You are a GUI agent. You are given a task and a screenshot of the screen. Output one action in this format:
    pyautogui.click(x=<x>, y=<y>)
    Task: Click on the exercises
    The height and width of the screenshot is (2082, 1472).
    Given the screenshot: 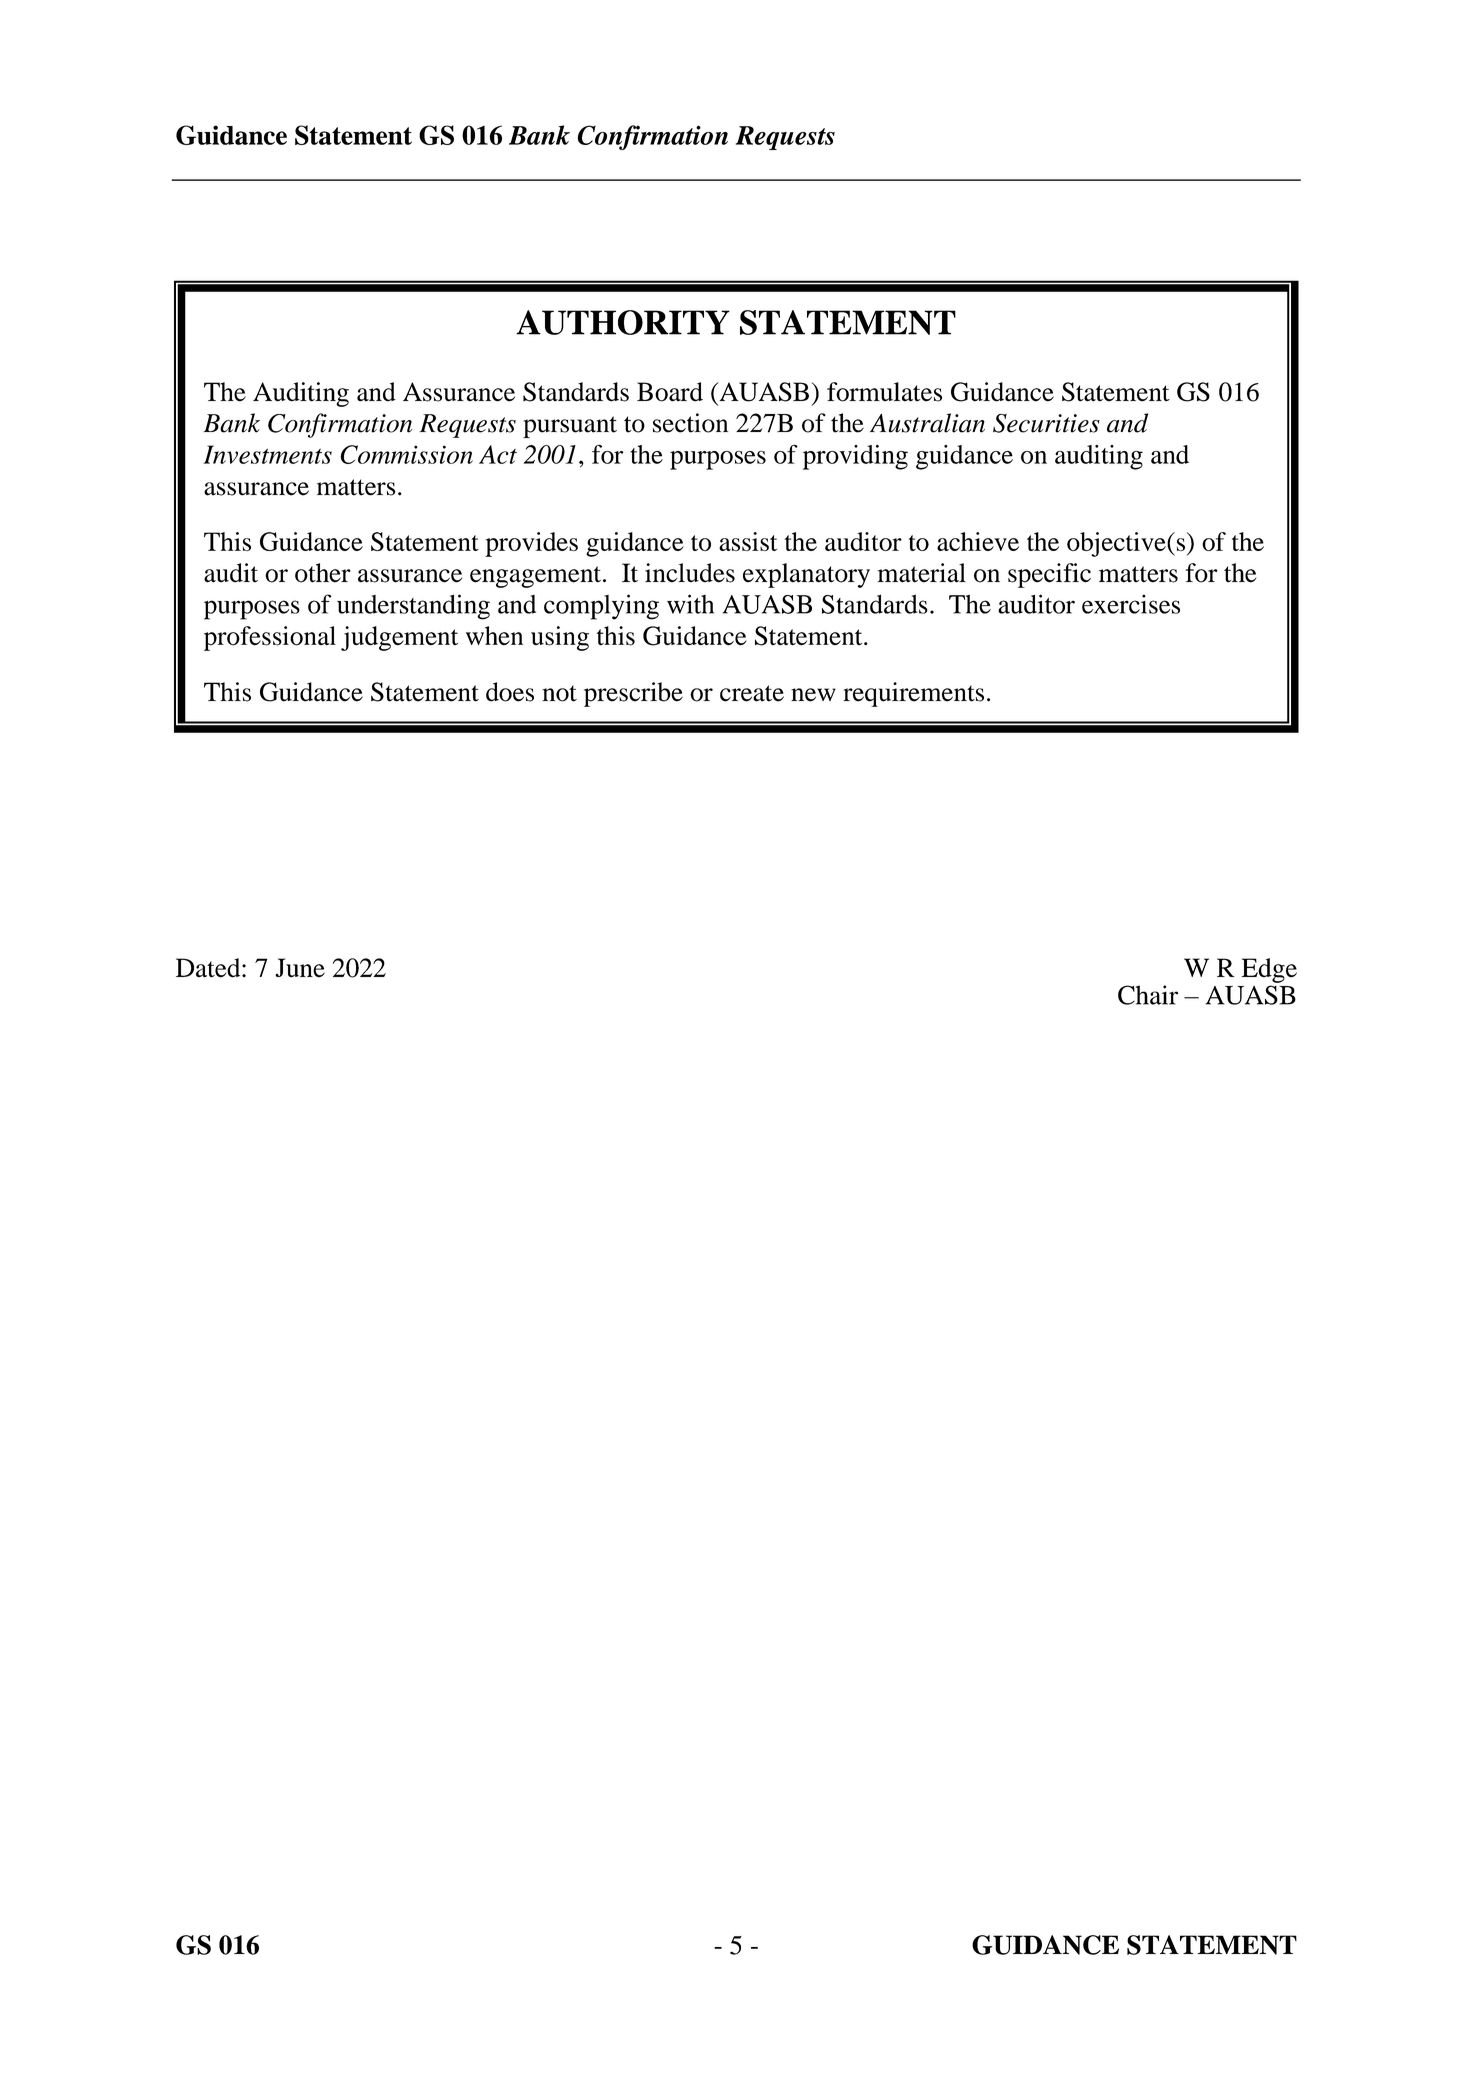 What is the action you would take?
    pyautogui.click(x=1131, y=604)
